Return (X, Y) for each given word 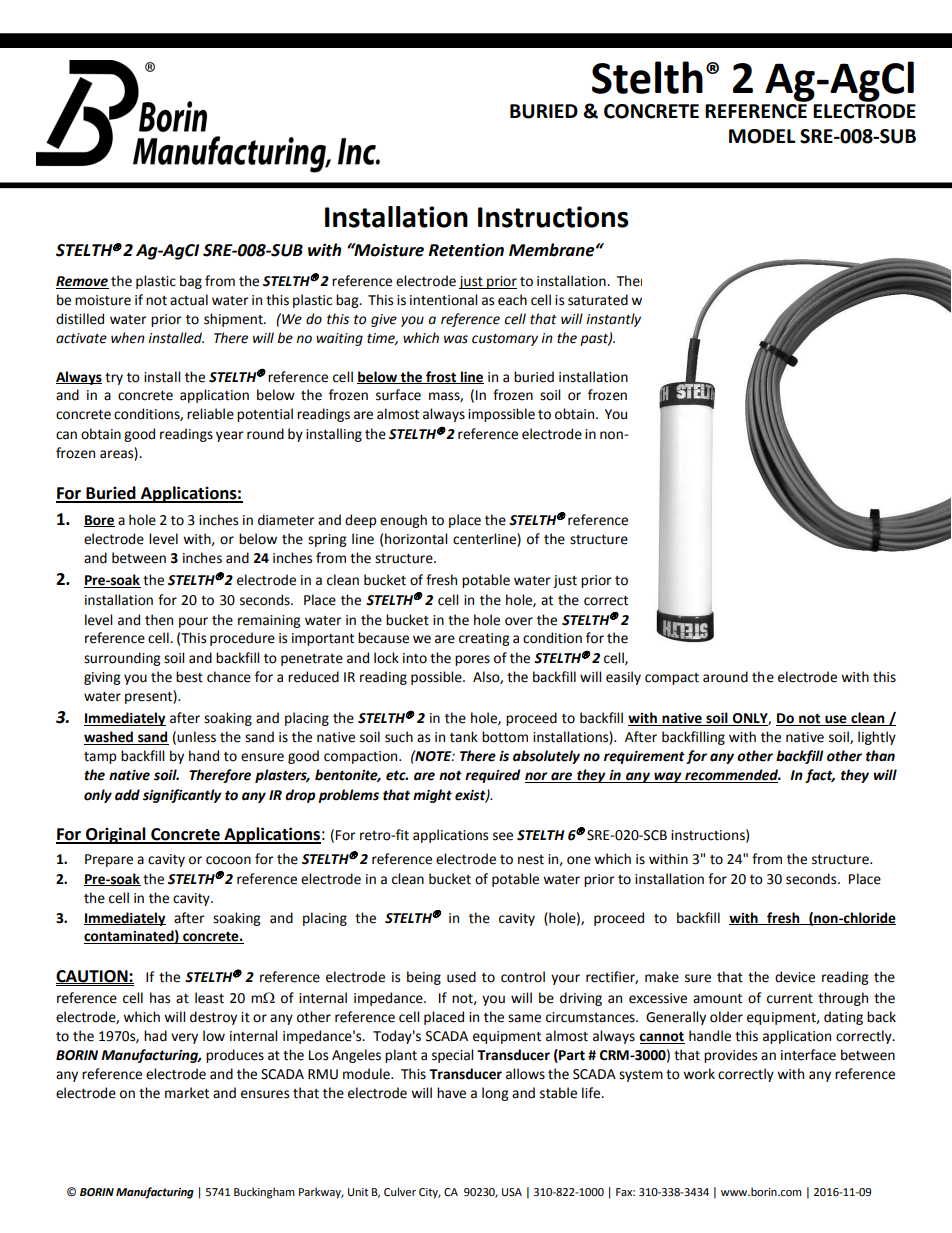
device (795, 977)
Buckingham (264, 1193)
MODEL (762, 136)
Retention (466, 250)
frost (441, 377)
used (461, 977)
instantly (613, 320)
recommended (732, 776)
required (493, 776)
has (160, 998)
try (114, 379)
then (159, 620)
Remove (82, 282)
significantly (182, 796)
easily (623, 678)
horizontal (416, 539)
